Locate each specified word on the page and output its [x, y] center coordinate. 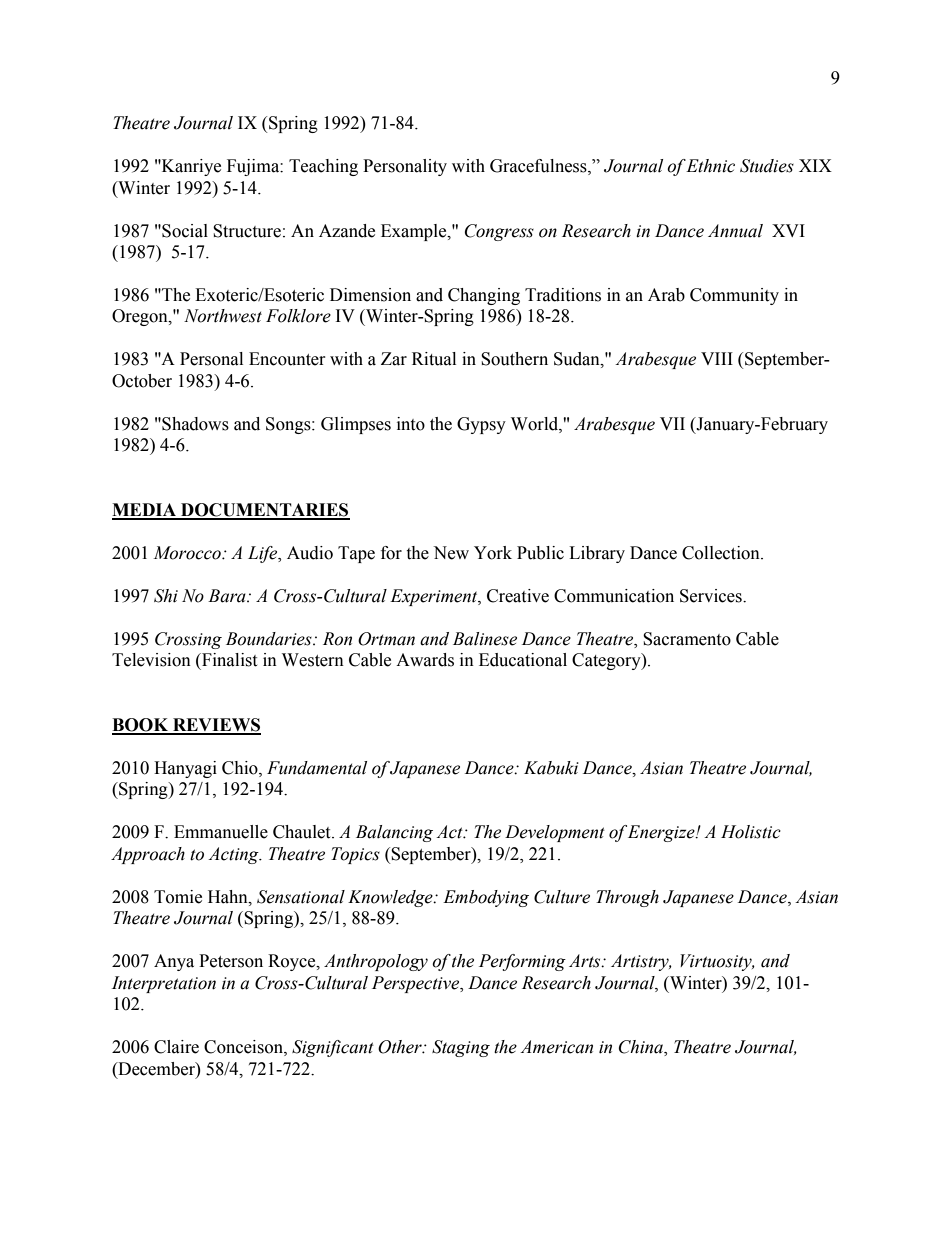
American [556, 1047]
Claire [176, 1047]
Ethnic [710, 166]
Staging [461, 1048]
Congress [499, 232]
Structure [247, 231]
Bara [228, 596]
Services [712, 596]
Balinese [485, 639]
